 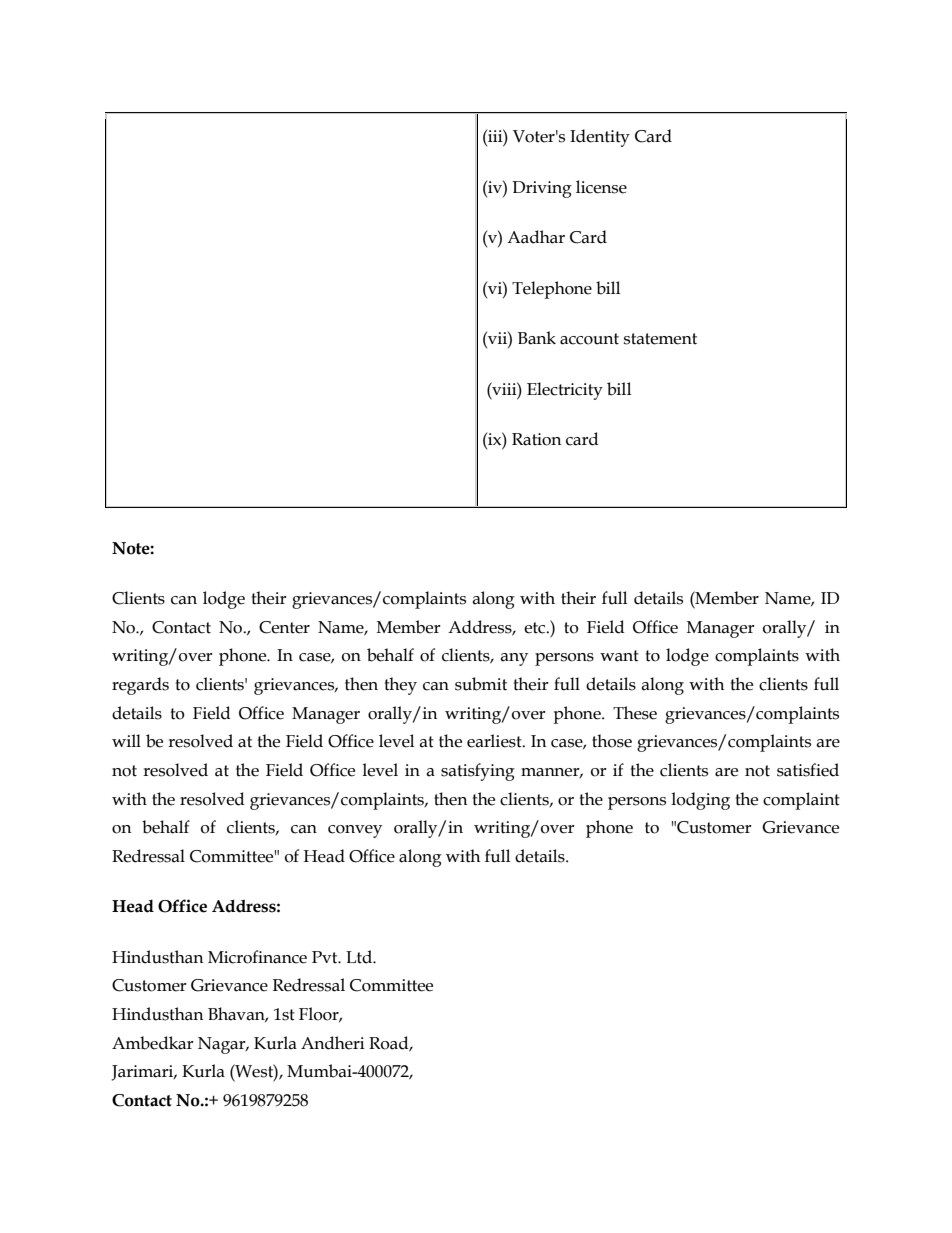 What do you see at coordinates (601, 187) in the document?
I see `license` at bounding box center [601, 187].
